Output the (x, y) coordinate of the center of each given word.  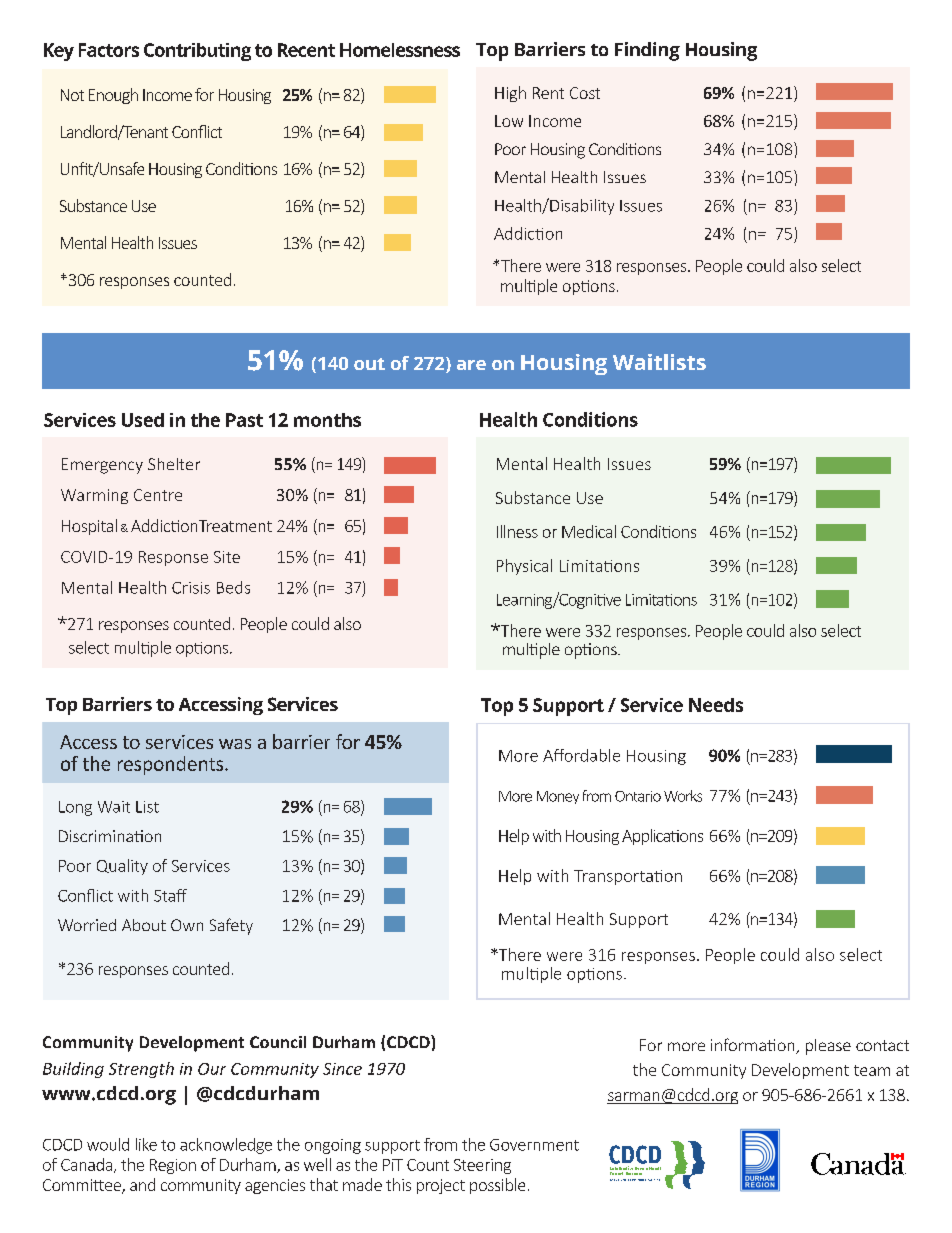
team (872, 1070)
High (510, 94)
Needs (716, 705)
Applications (662, 837)
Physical (524, 567)
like (146, 1144)
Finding (647, 51)
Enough (113, 96)
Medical (589, 531)
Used (143, 420)
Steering (482, 1166)
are (471, 365)
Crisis (191, 588)
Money (558, 797)
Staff (170, 895)
